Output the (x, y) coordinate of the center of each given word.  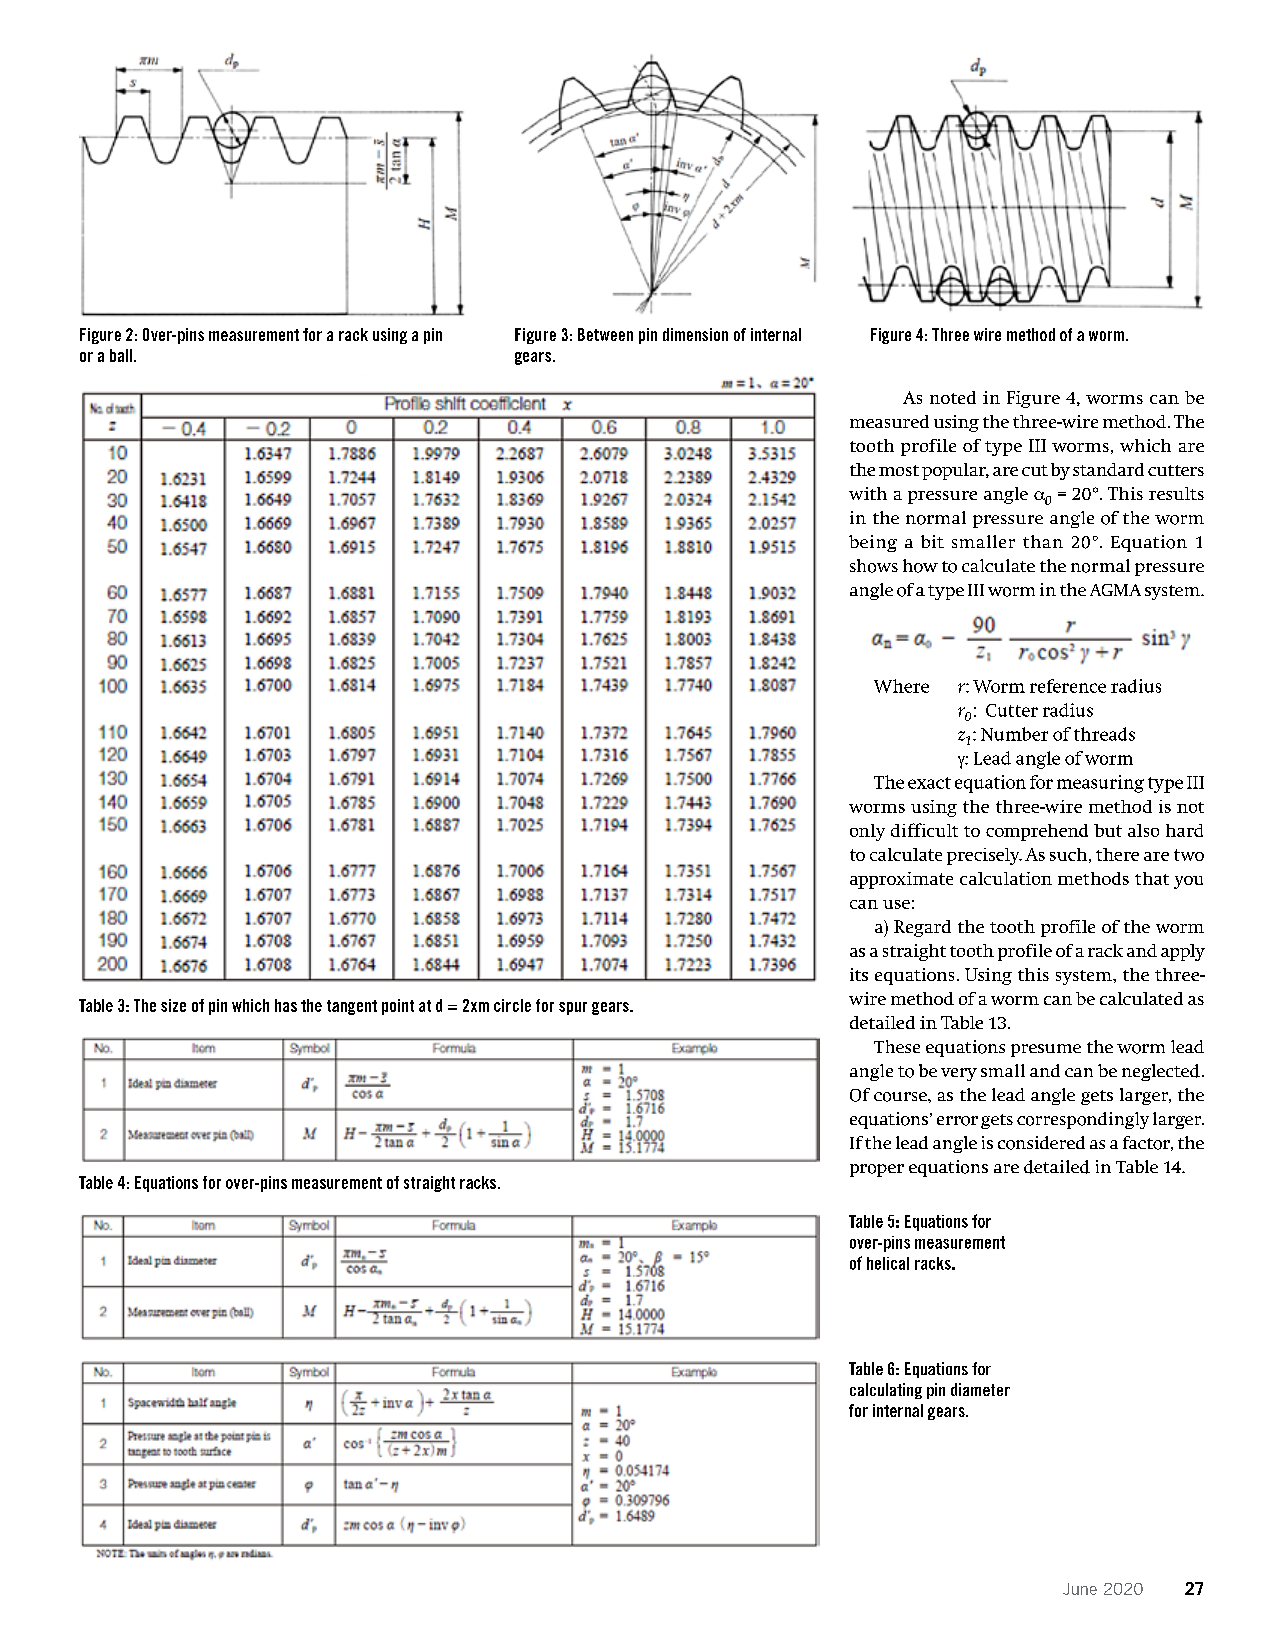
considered (1041, 1143)
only (867, 832)
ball (121, 355)
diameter (980, 1389)
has (286, 1005)
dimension (695, 334)
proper (877, 1170)
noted (953, 397)
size (173, 1005)
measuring (1100, 784)
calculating (886, 1391)
